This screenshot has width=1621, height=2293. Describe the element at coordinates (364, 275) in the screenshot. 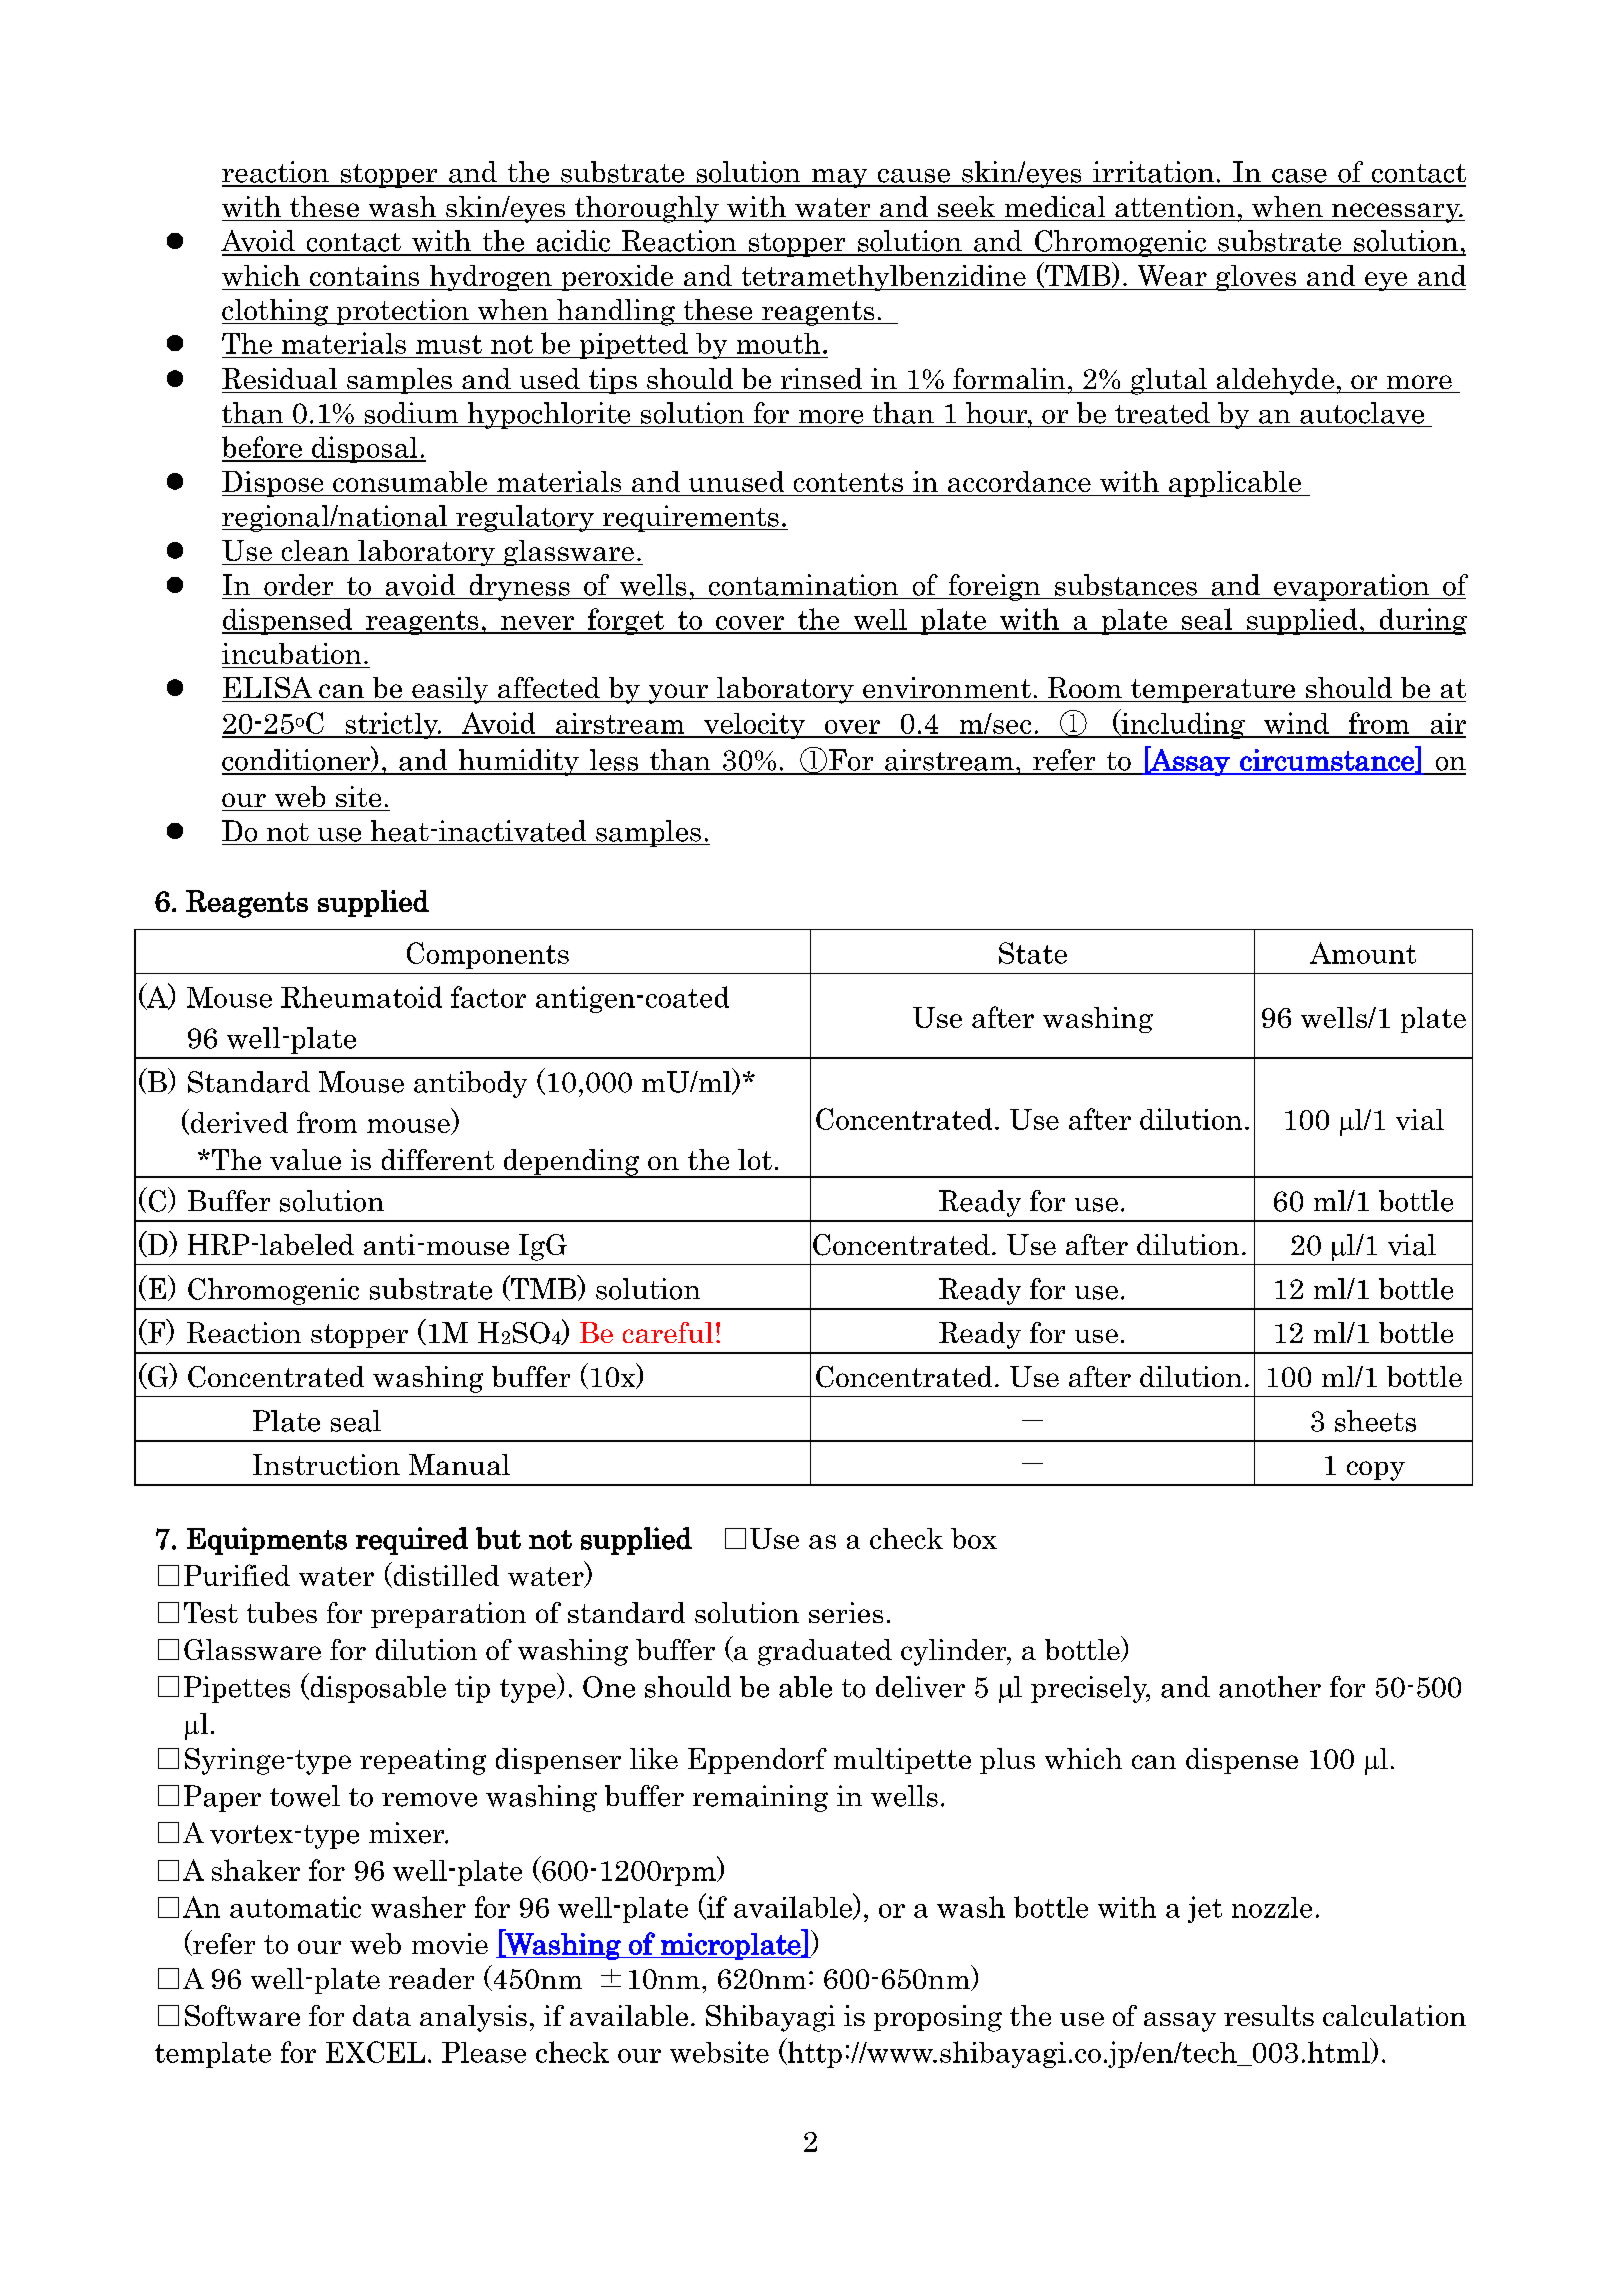

I see `contains` at that location.
